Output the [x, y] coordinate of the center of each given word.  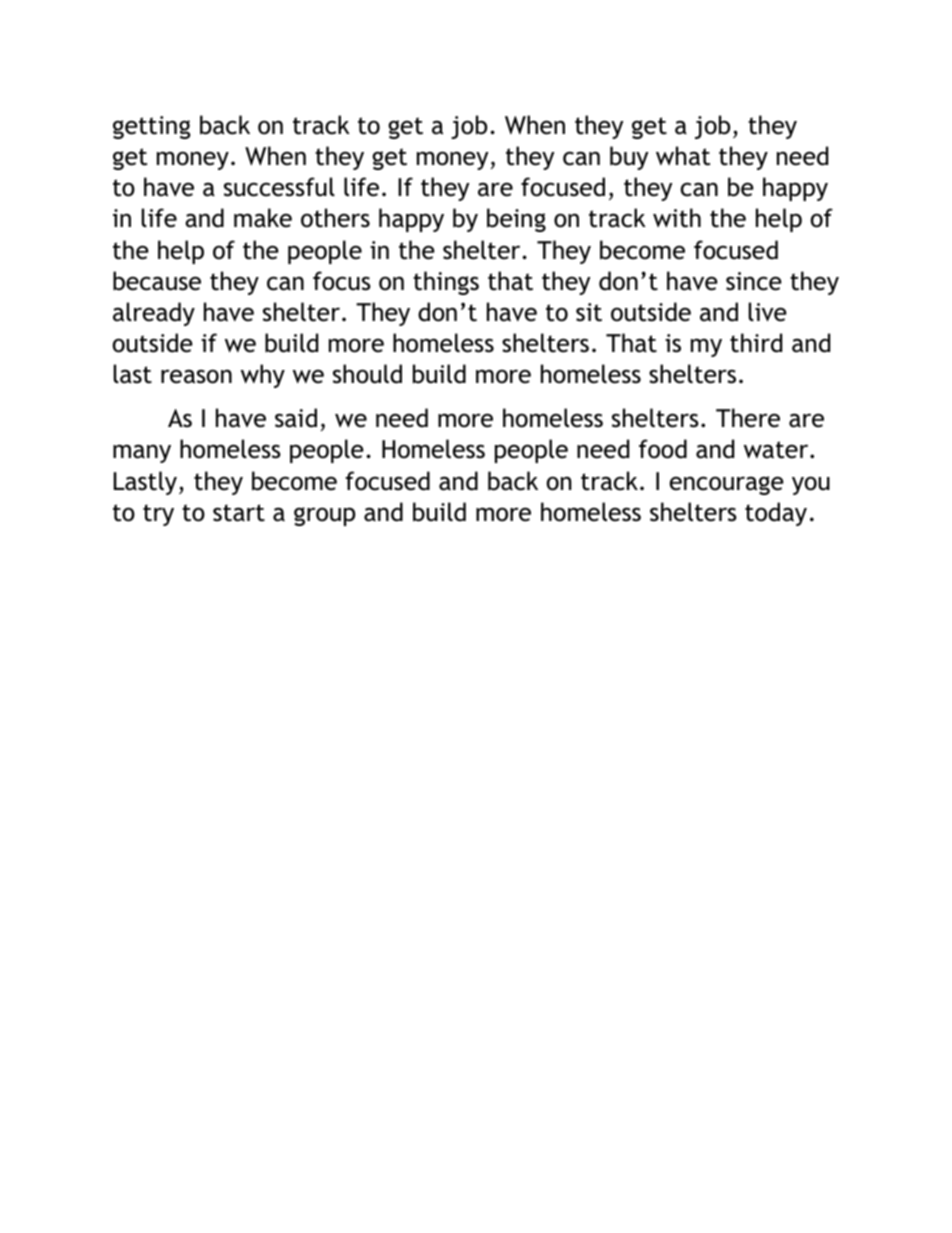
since [754, 281]
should [367, 374]
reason [196, 376]
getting [151, 127]
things [446, 283]
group [324, 516]
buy [629, 158]
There [748, 418]
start [239, 513]
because [157, 281]
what [683, 156]
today [776, 514]
